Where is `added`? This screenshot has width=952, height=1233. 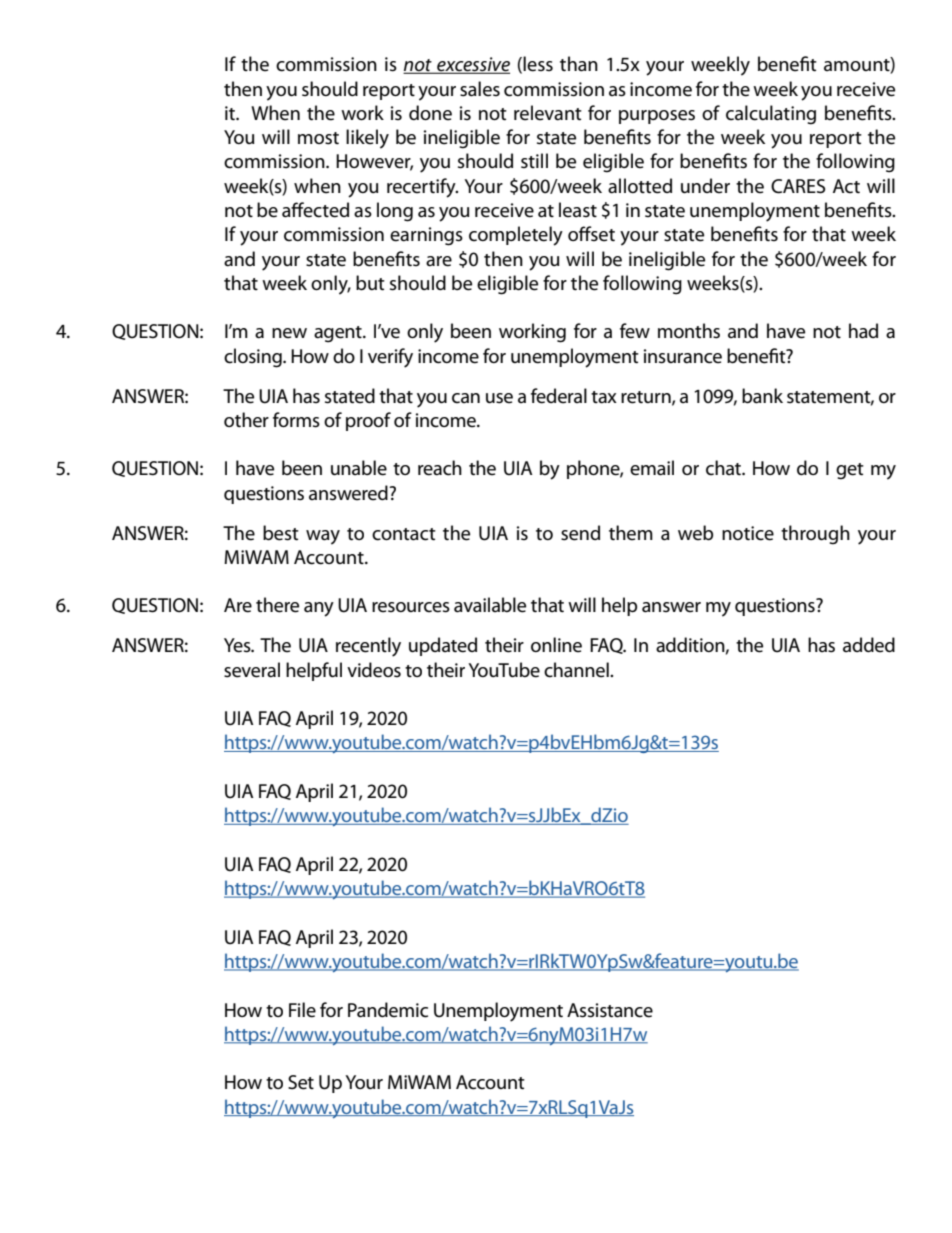 added is located at coordinates (869, 645).
